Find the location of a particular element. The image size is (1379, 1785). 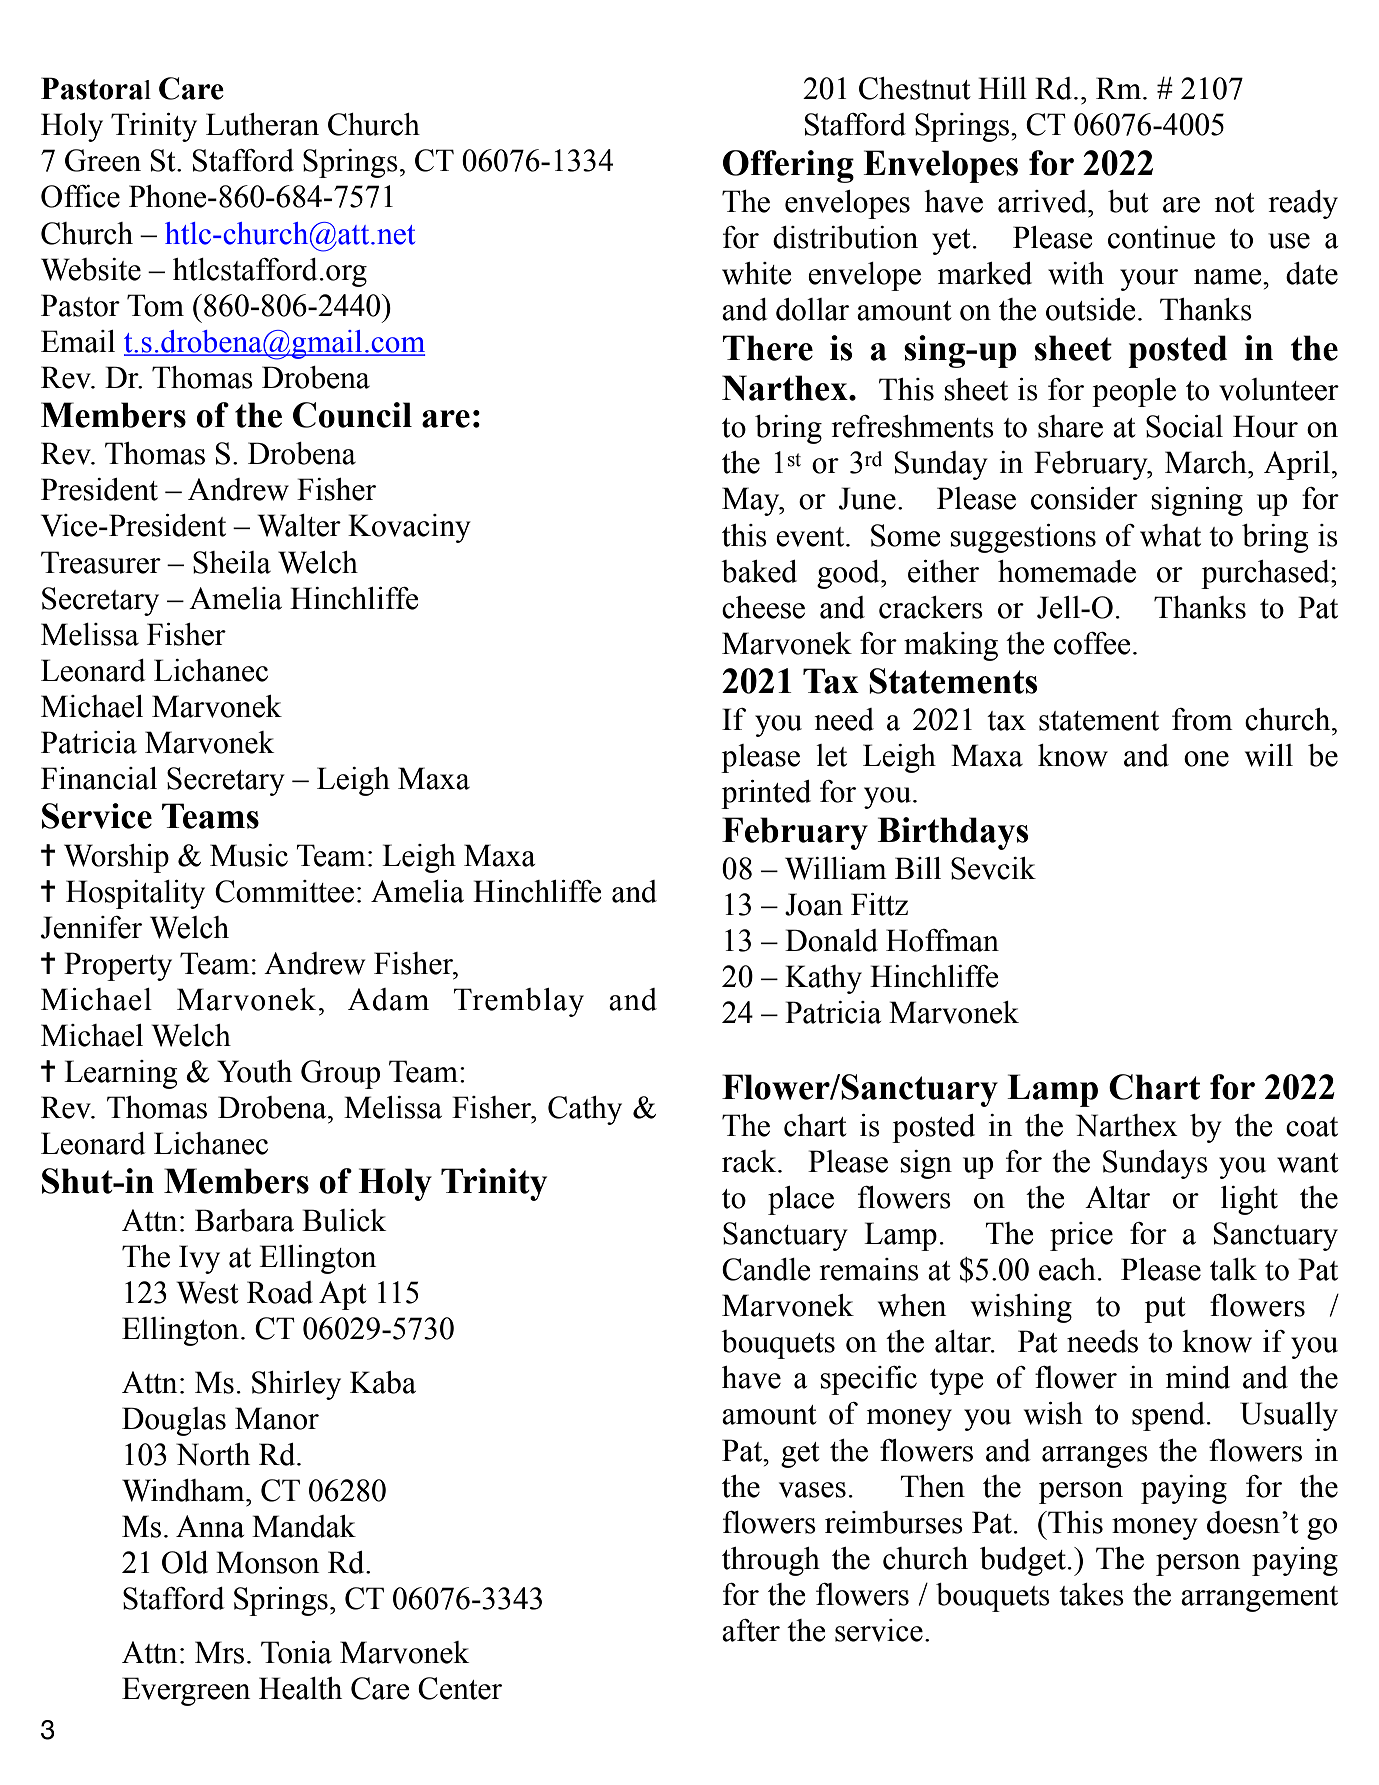

Lutheran is located at coordinates (262, 124).
